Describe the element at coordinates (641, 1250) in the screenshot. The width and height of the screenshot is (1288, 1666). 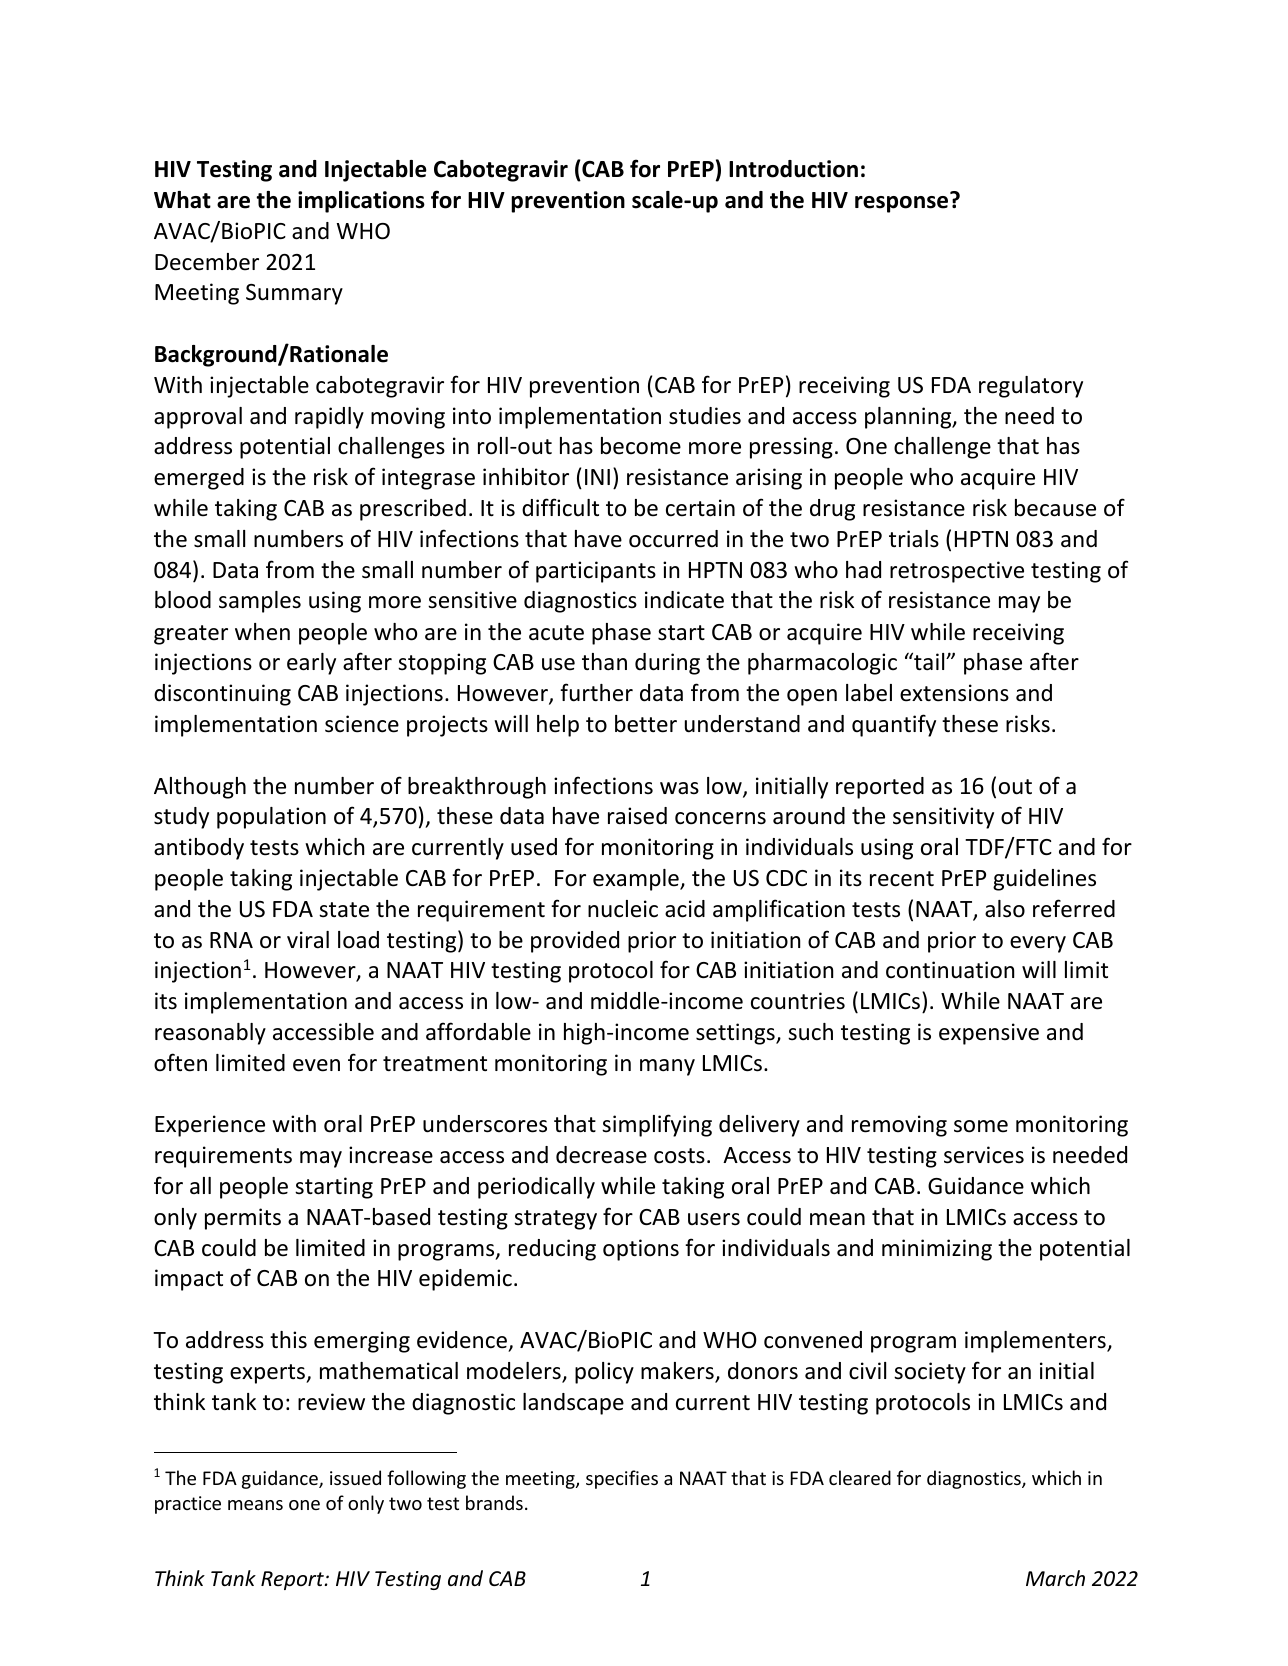
I see `options` at that location.
